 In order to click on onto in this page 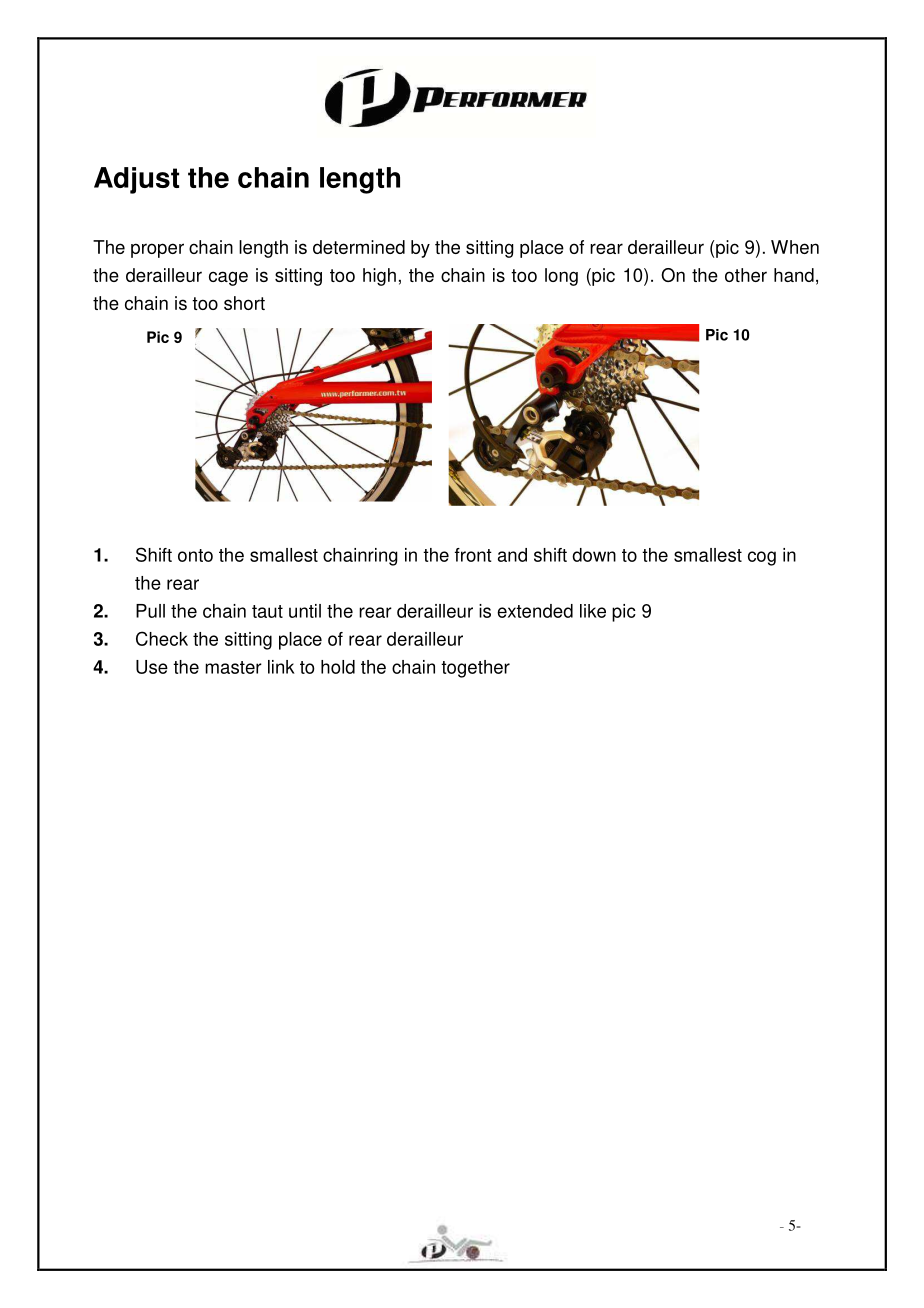, I will do `click(195, 555)`.
